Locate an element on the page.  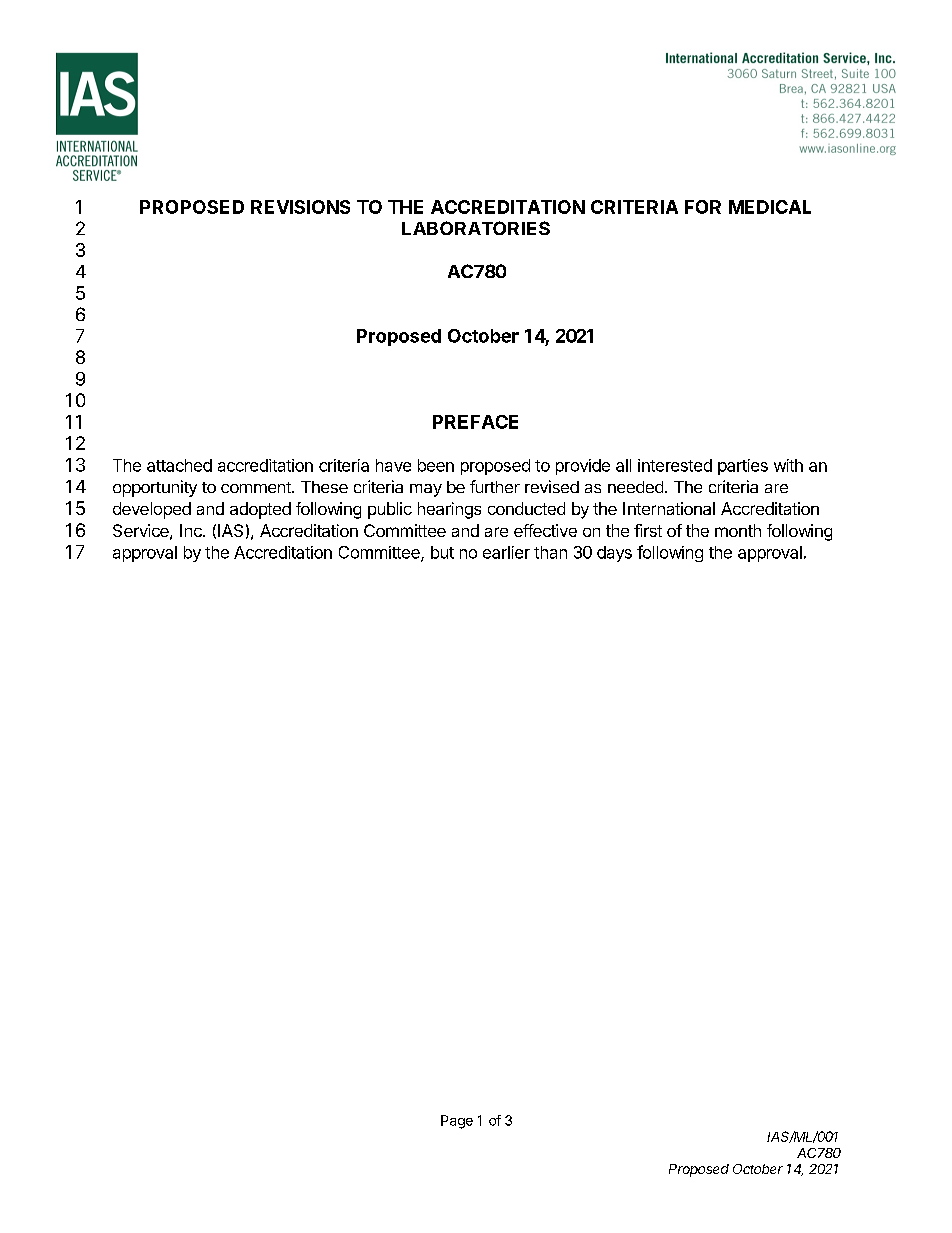
adopted is located at coordinates (260, 510).
